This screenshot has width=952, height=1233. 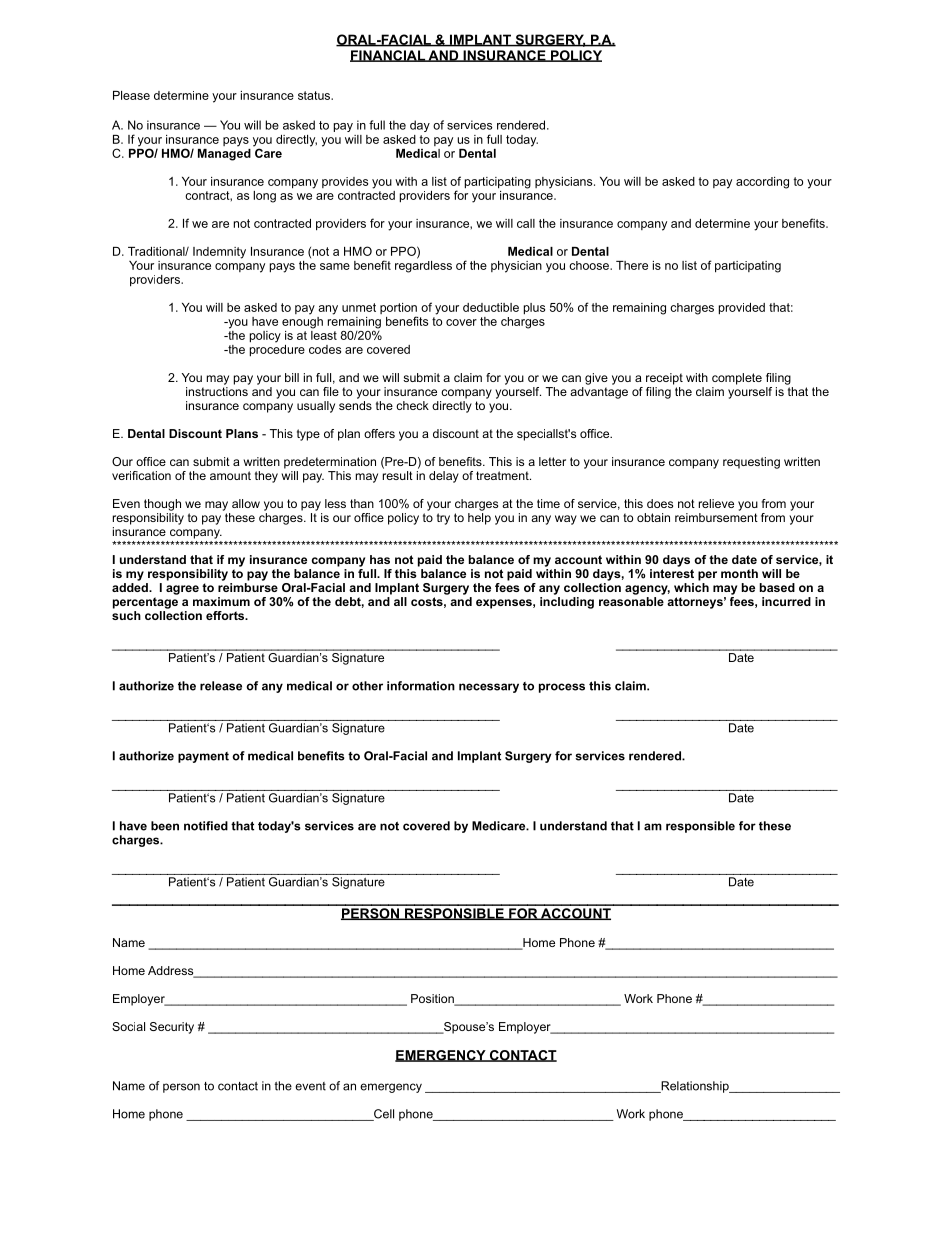 I want to click on Please, so click(x=131, y=95).
